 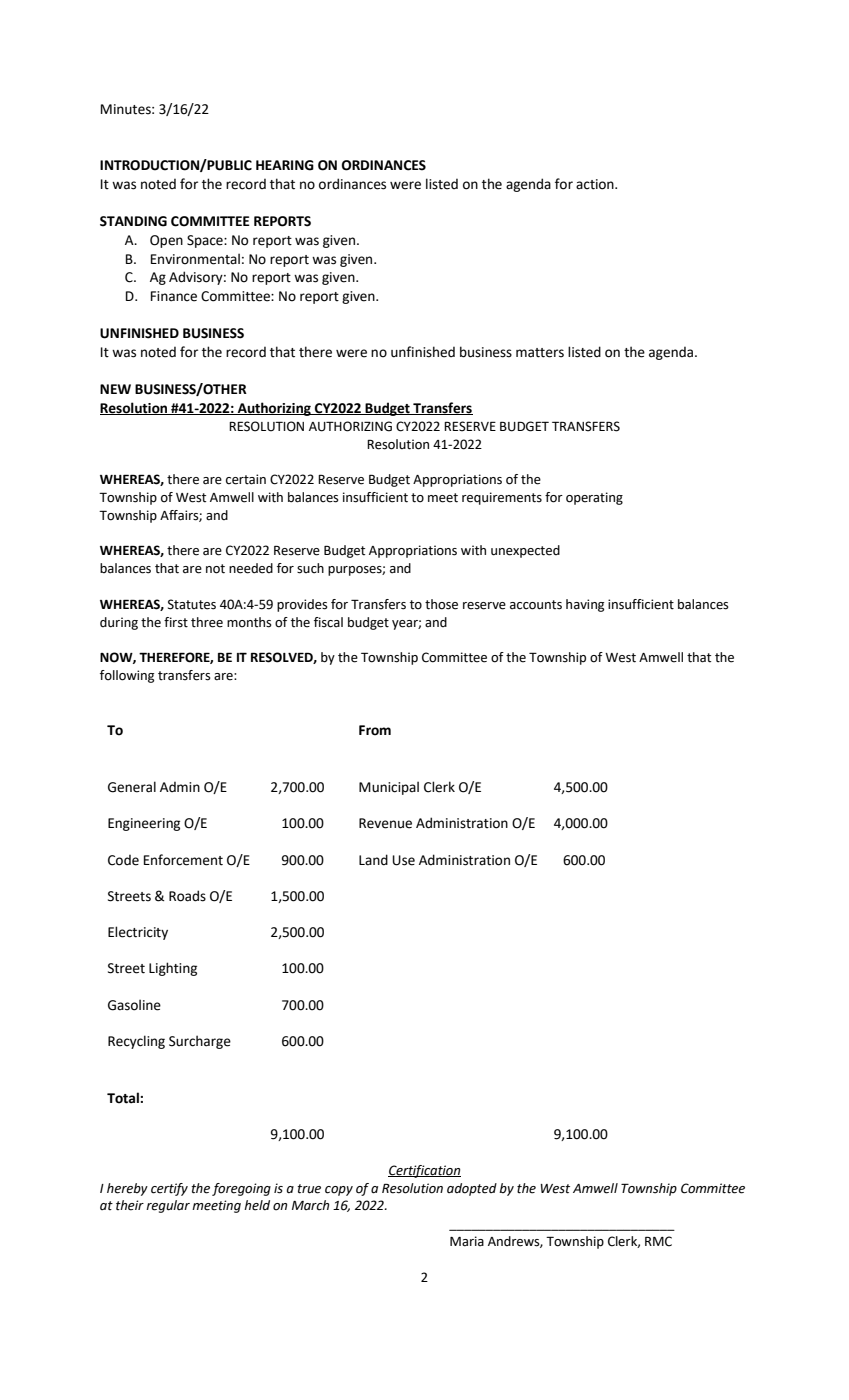 I want to click on From, so click(x=375, y=730).
